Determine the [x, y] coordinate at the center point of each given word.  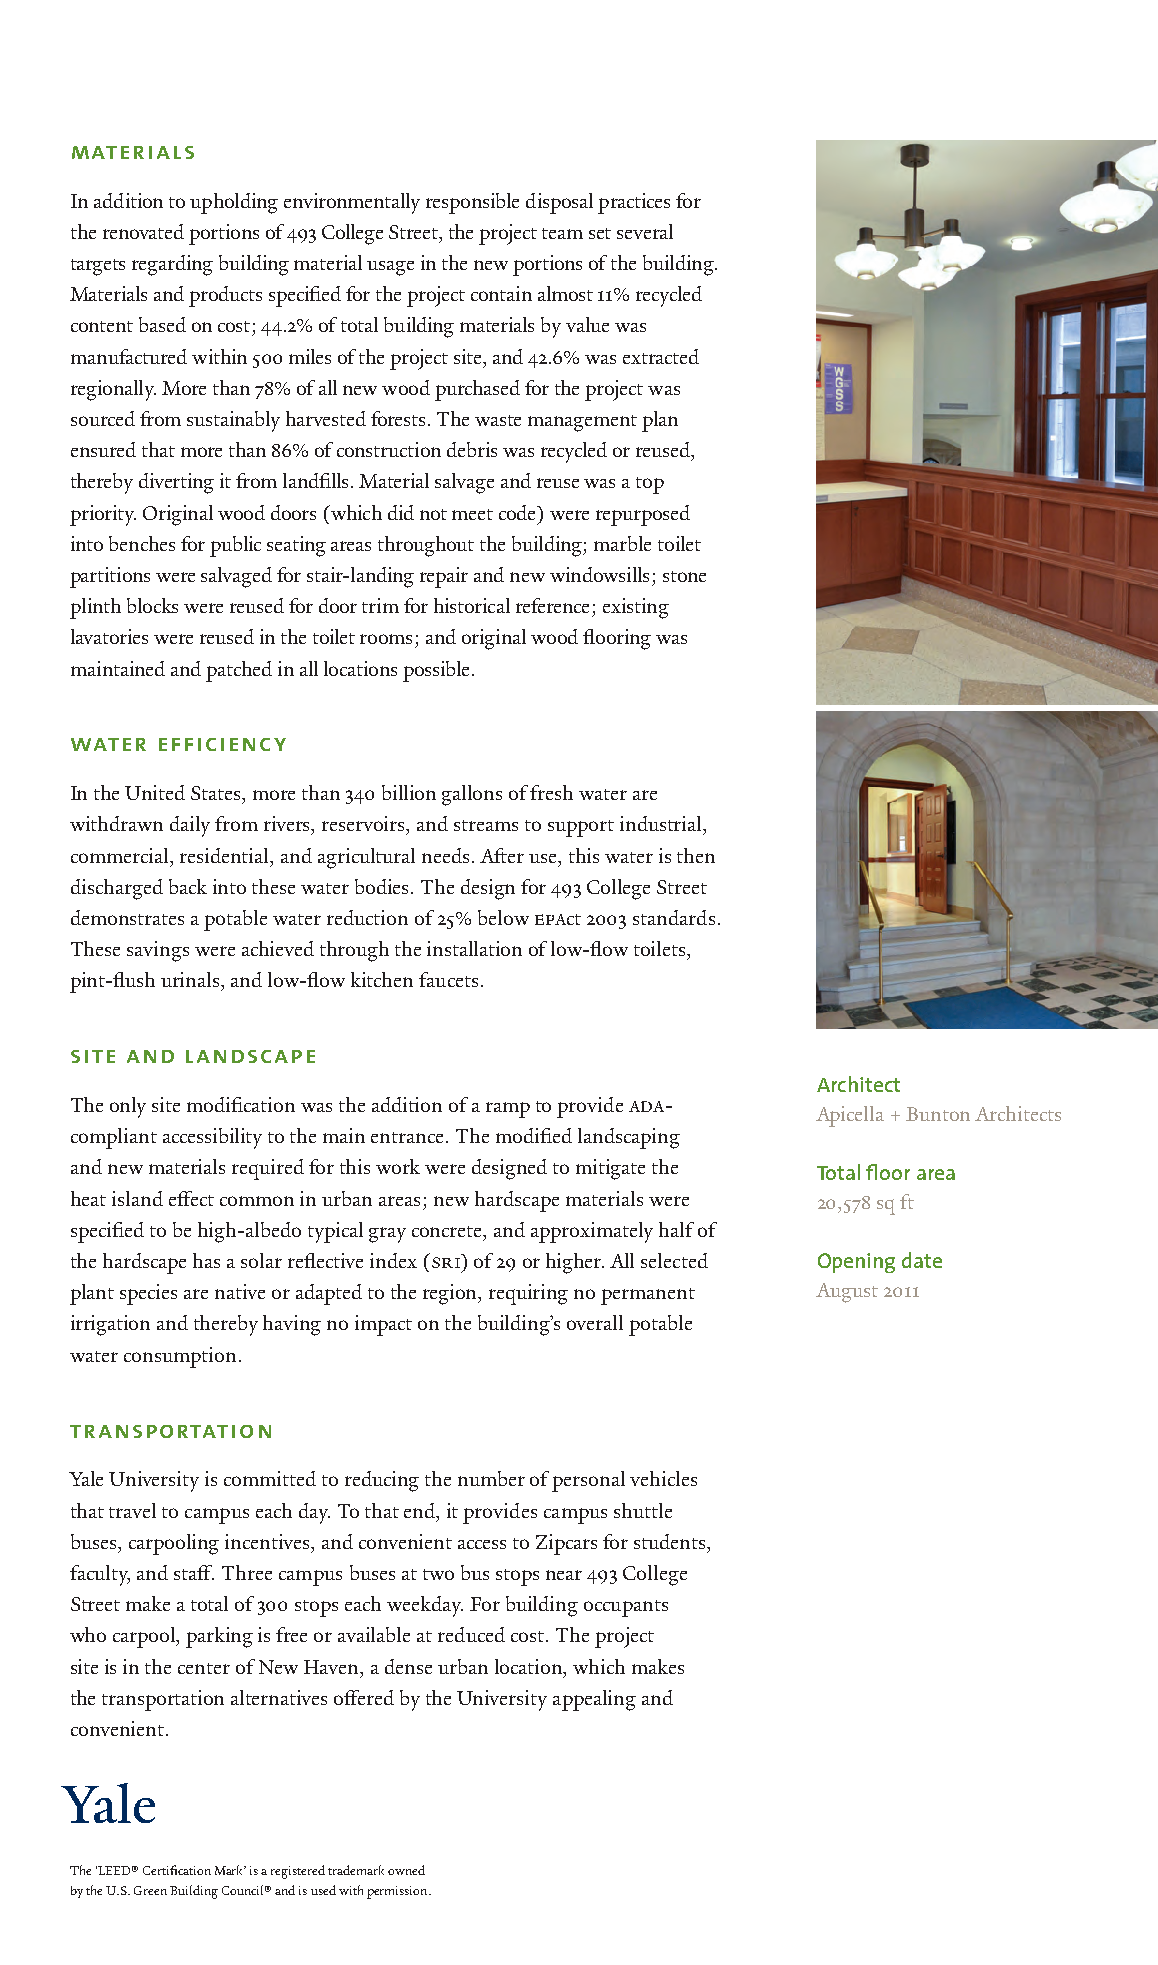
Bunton [938, 1114]
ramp [508, 1110]
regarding [172, 265]
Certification [177, 1870]
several [645, 231]
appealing [594, 1700]
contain [501, 293]
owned [406, 1870]
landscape [250, 1056]
